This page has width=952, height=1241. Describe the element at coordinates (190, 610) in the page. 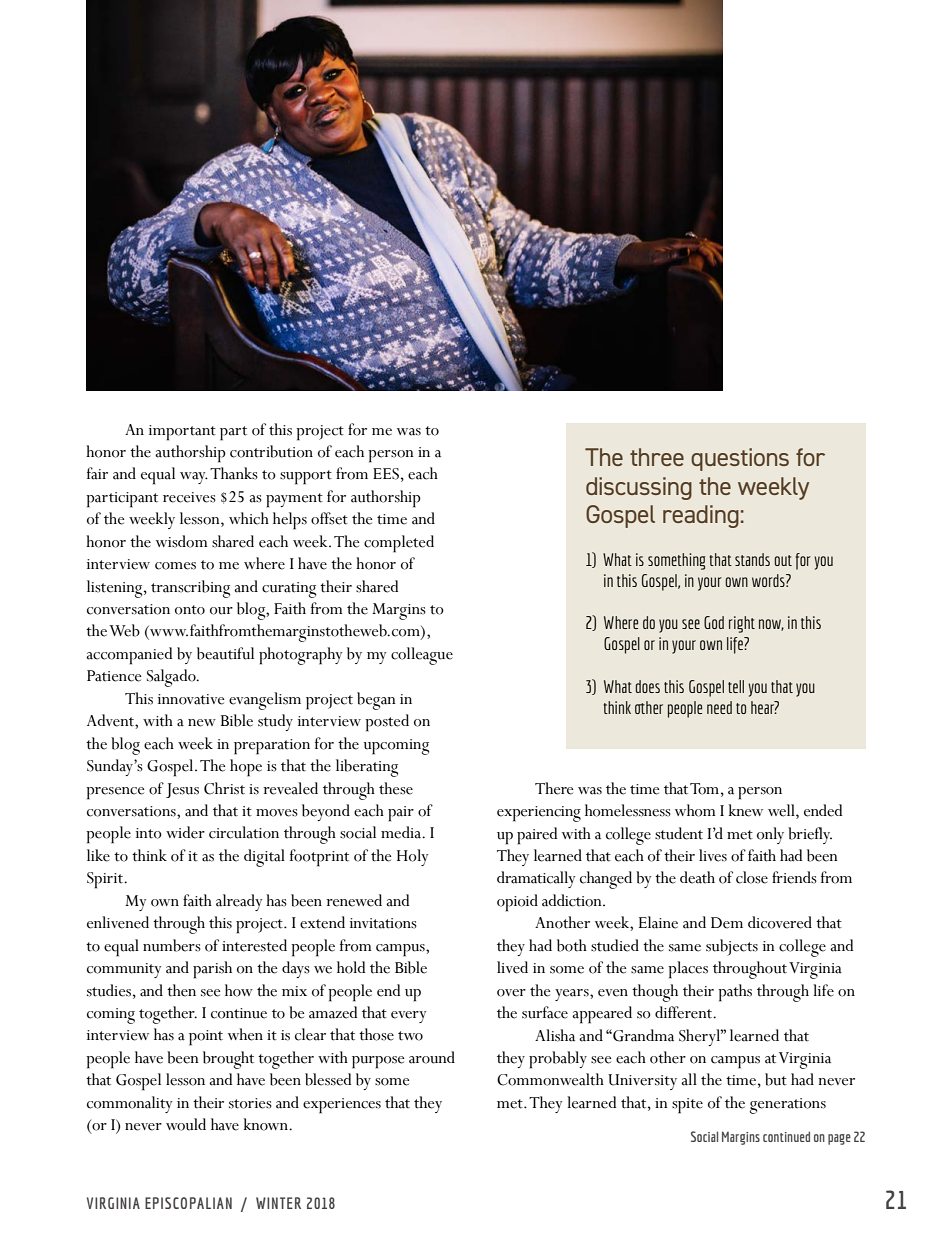

I see `onto` at that location.
